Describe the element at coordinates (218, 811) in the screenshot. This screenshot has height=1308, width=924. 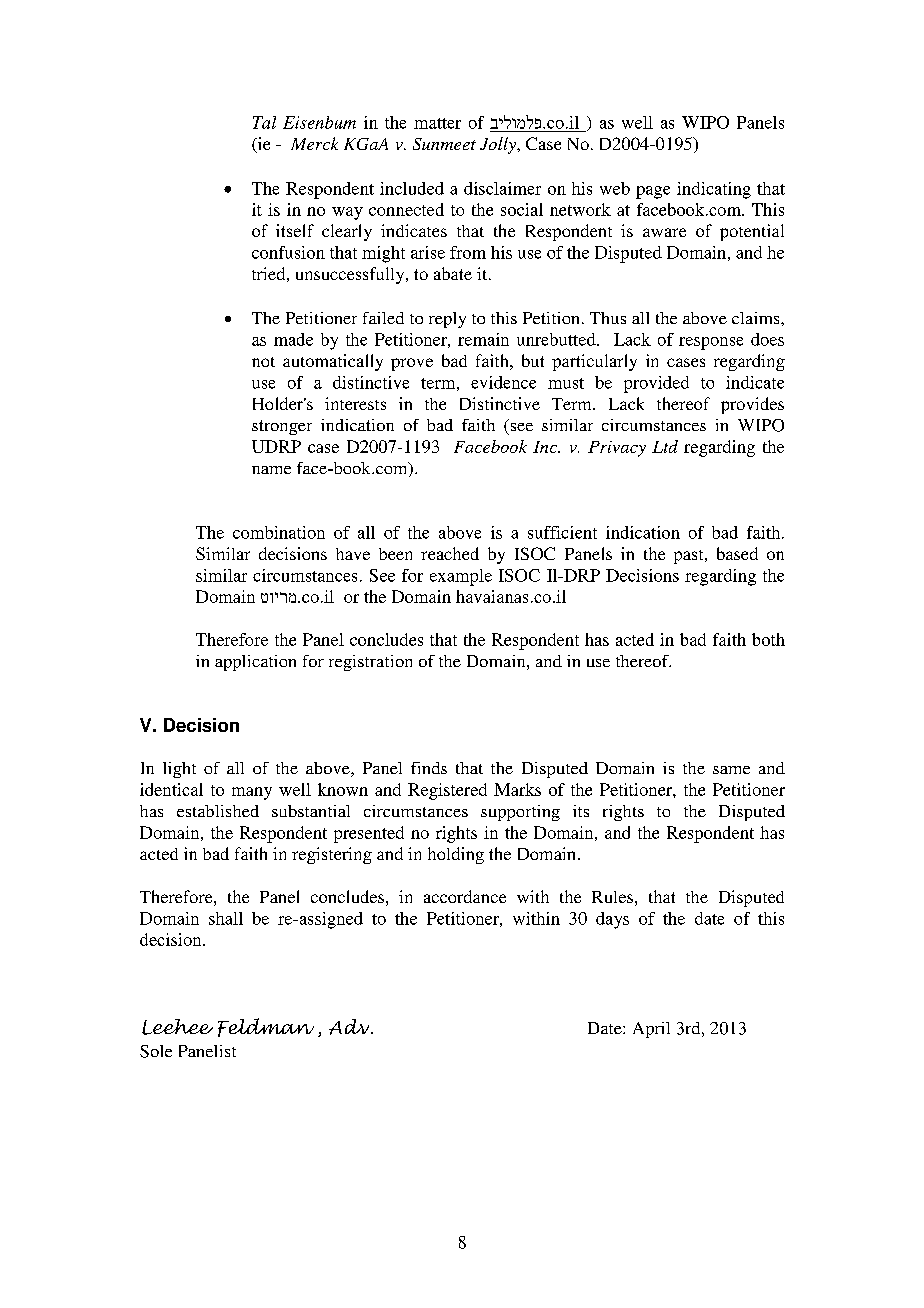
I see `established` at that location.
